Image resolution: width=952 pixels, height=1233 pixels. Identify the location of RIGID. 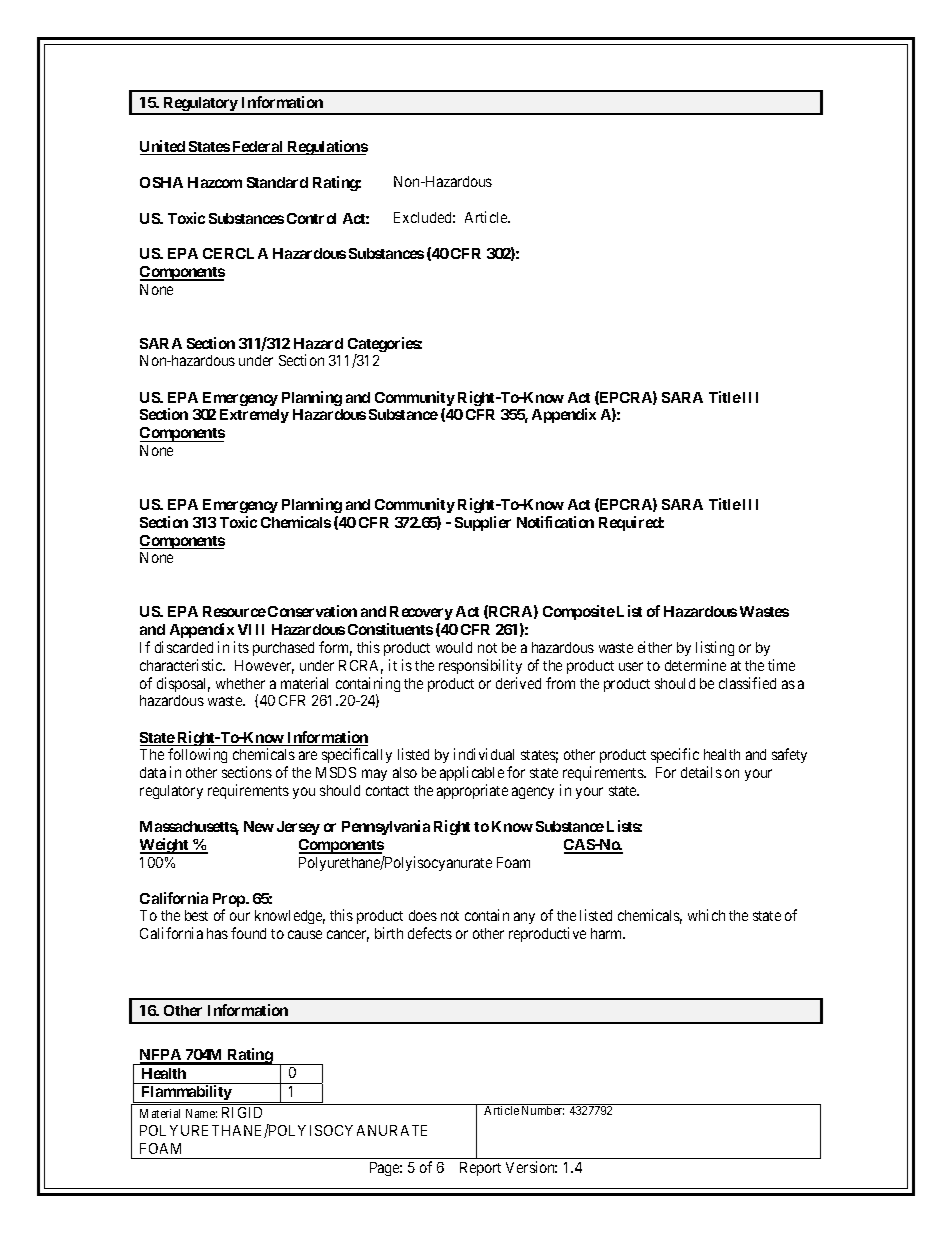
(242, 1112).
